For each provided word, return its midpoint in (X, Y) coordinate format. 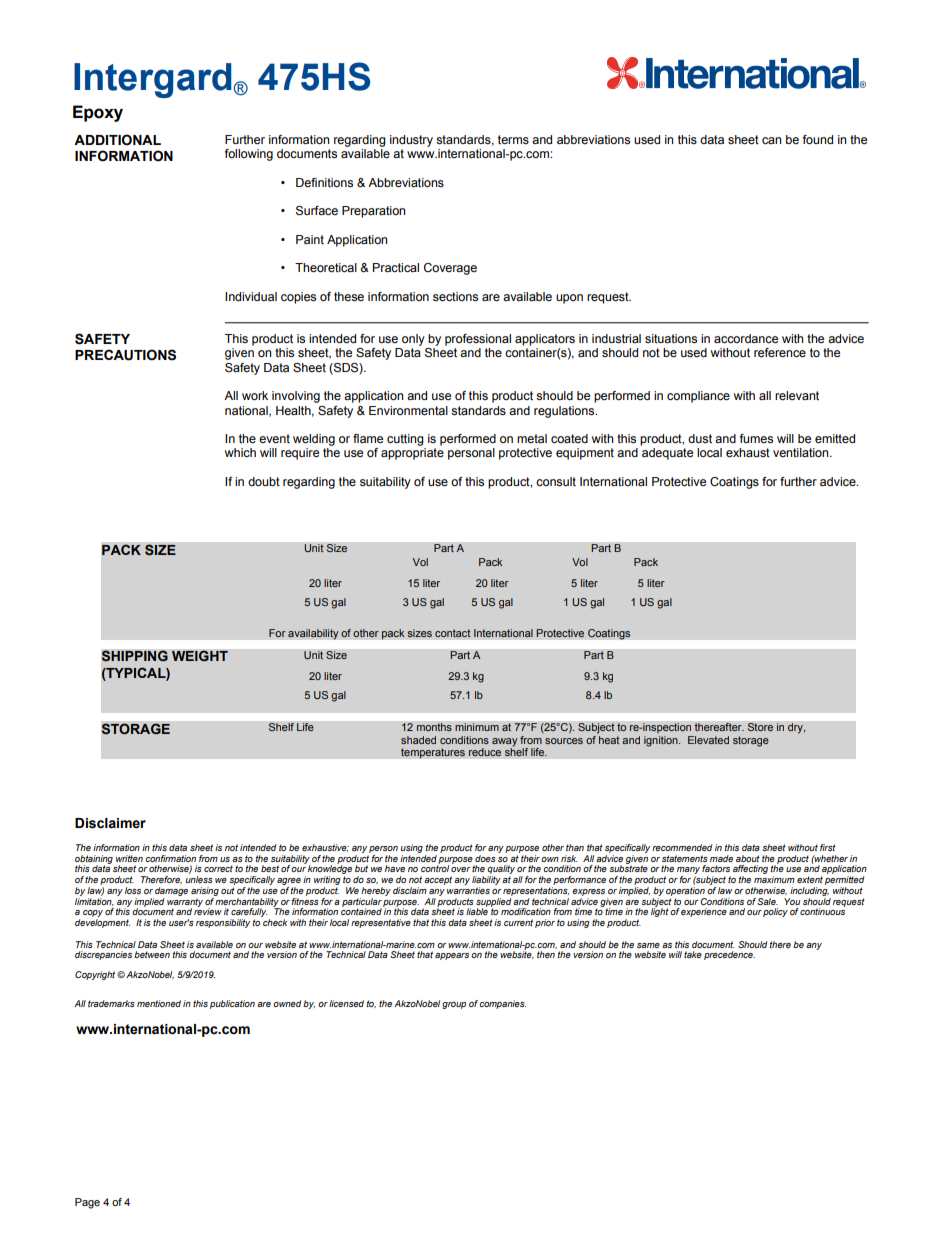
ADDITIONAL (117, 140)
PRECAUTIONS (125, 355)
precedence (729, 955)
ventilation (802, 452)
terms (513, 139)
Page (87, 1203)
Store (760, 727)
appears (452, 956)
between (152, 954)
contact (453, 633)
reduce (484, 752)
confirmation (170, 858)
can (771, 140)
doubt (264, 481)
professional (478, 340)
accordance (746, 338)
